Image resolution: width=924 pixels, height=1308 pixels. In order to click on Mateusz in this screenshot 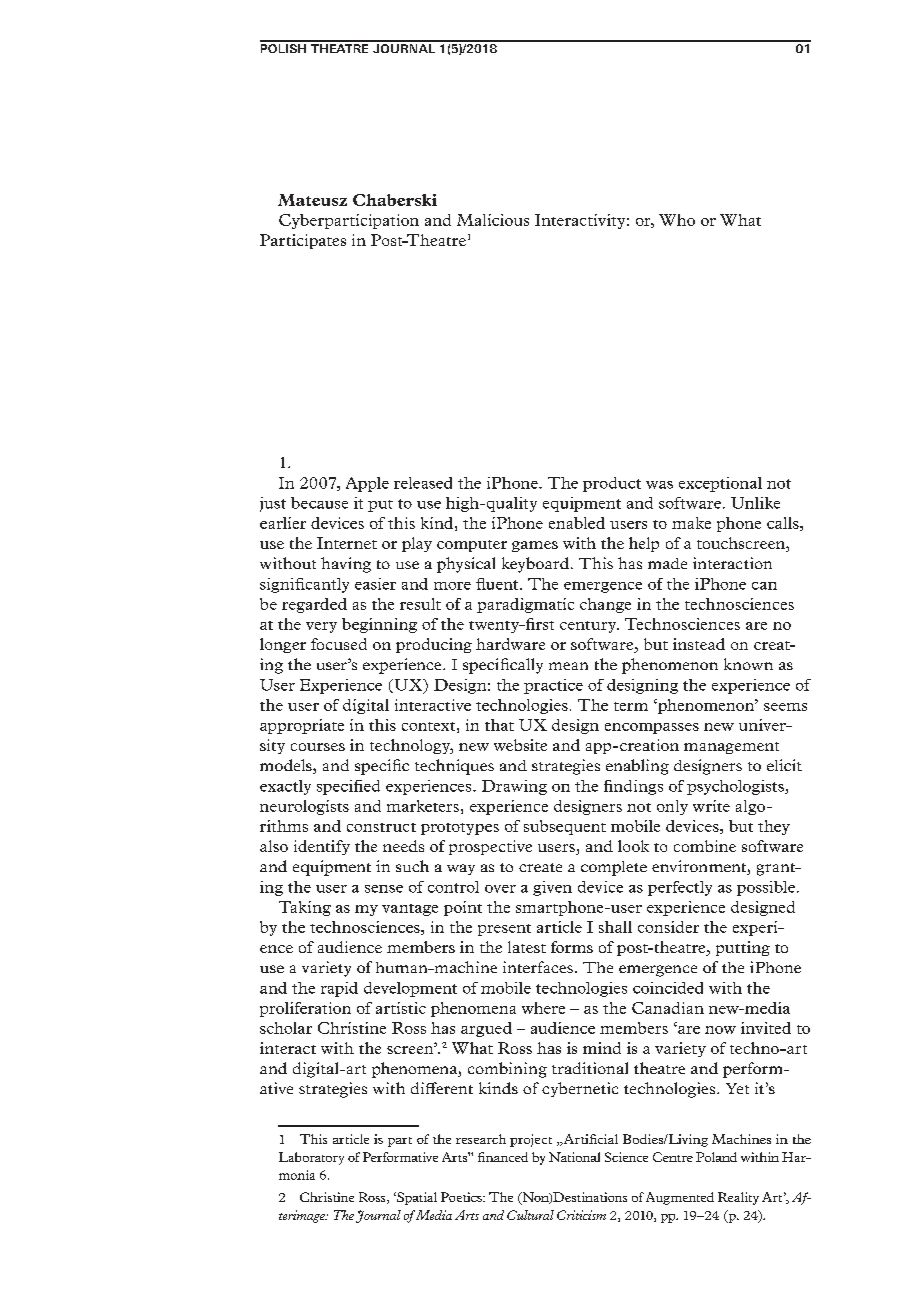, I will do `click(312, 200)`.
